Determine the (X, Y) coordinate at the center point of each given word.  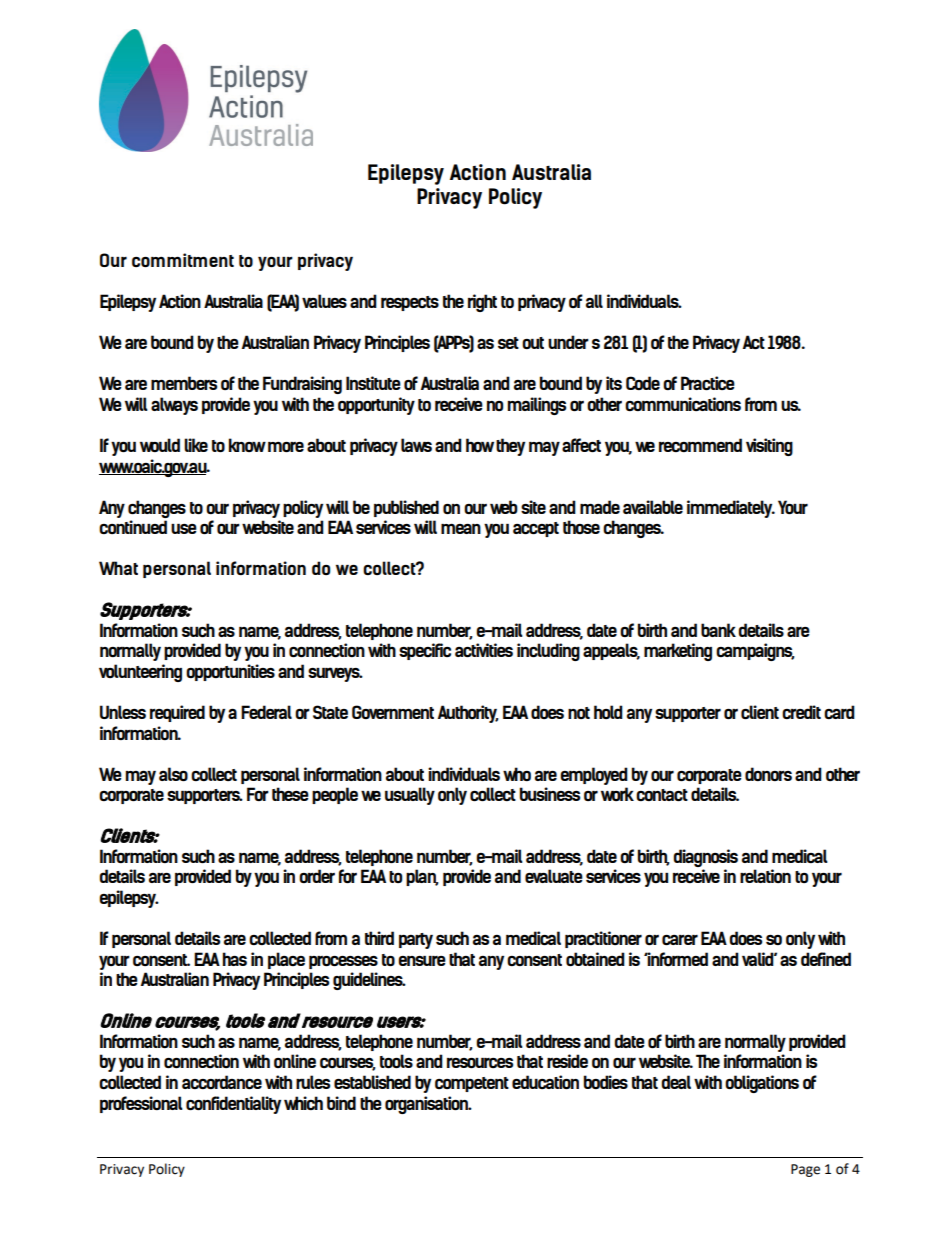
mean (461, 528)
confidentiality (233, 1105)
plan (422, 877)
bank (718, 630)
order (317, 876)
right (482, 303)
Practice (708, 383)
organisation (427, 1105)
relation (765, 876)
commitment (183, 260)
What (118, 568)
